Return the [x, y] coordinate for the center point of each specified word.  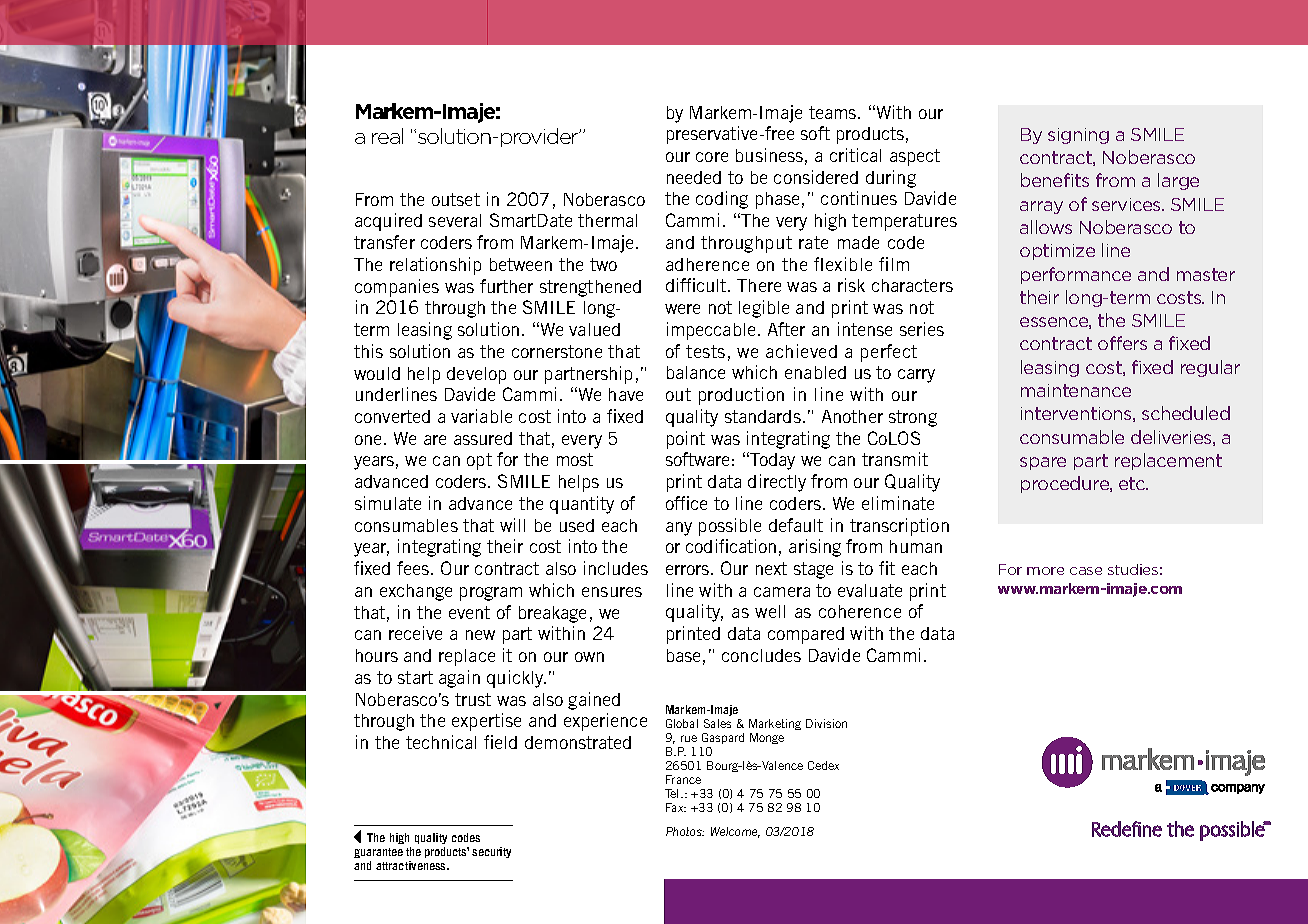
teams [834, 112]
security [491, 852]
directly [777, 483]
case [1086, 571]
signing [1078, 136]
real [387, 136]
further [506, 286]
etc [1133, 483]
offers [1122, 343]
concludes [761, 655]
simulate [388, 503]
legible [764, 309]
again [459, 679]
